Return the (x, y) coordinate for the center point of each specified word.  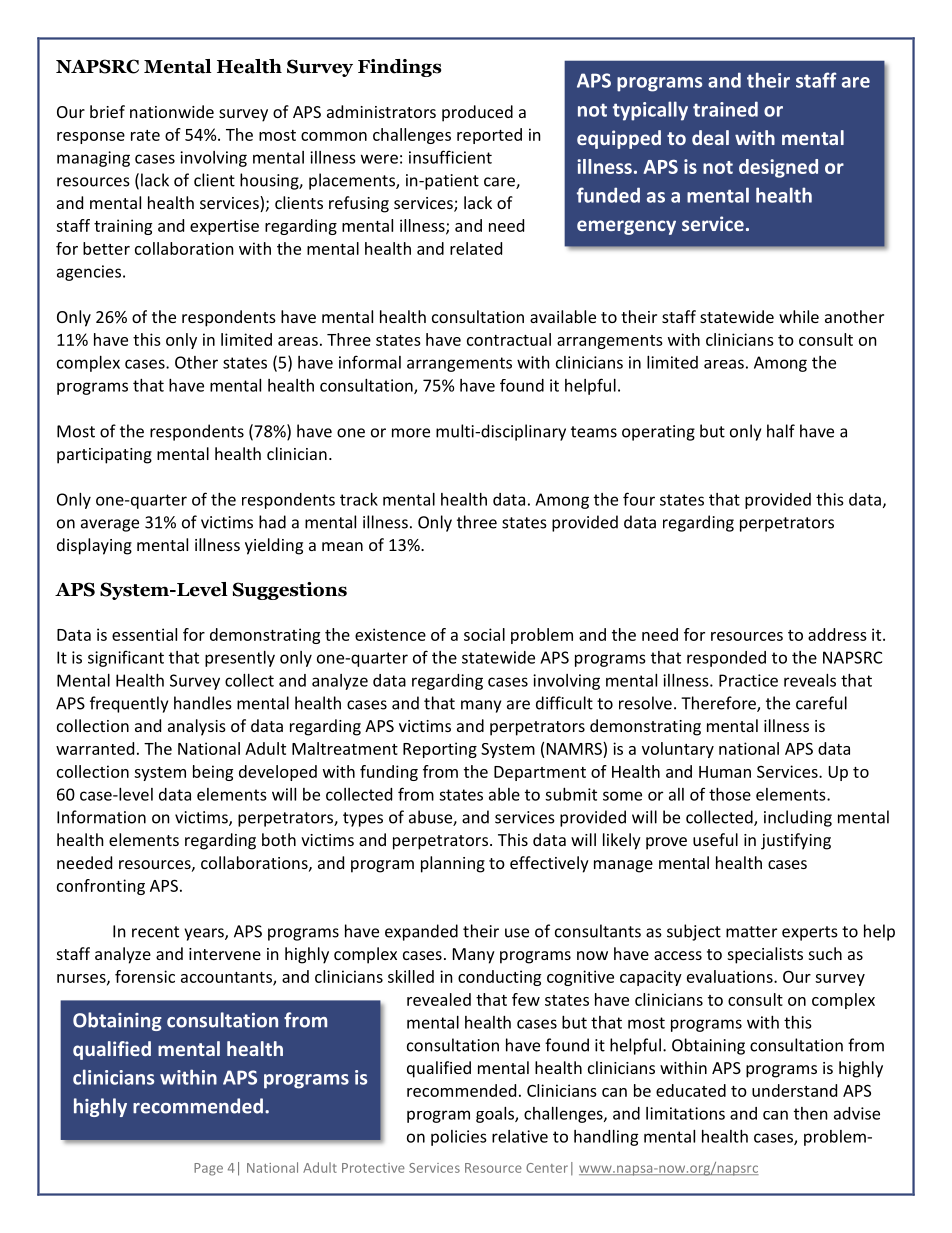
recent (155, 932)
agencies (89, 273)
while (799, 316)
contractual (509, 339)
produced (477, 113)
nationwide (172, 111)
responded (726, 659)
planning (453, 864)
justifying (796, 841)
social (484, 634)
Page (208, 1169)
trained (725, 109)
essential (144, 634)
